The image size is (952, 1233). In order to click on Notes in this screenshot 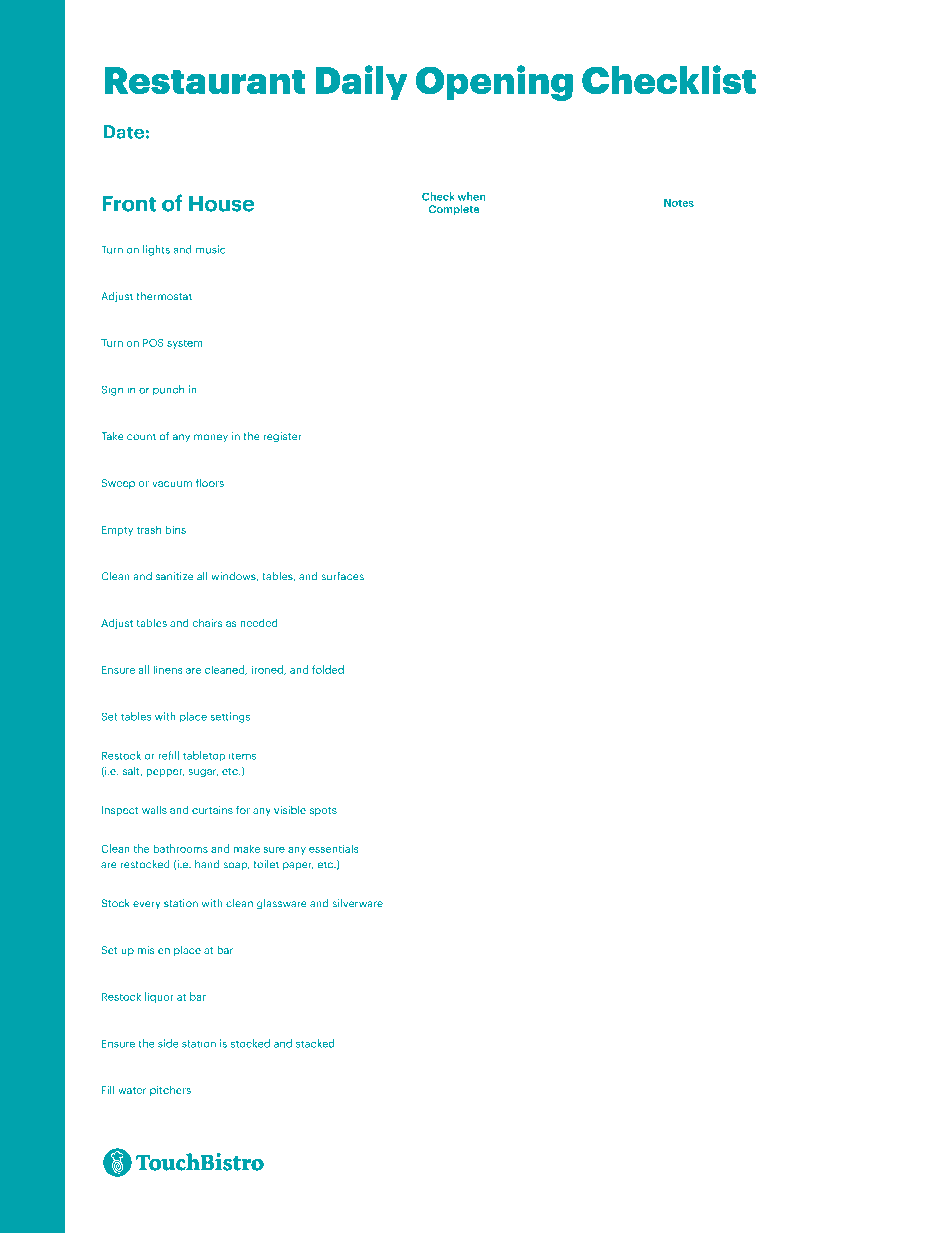, I will do `click(679, 203)`.
